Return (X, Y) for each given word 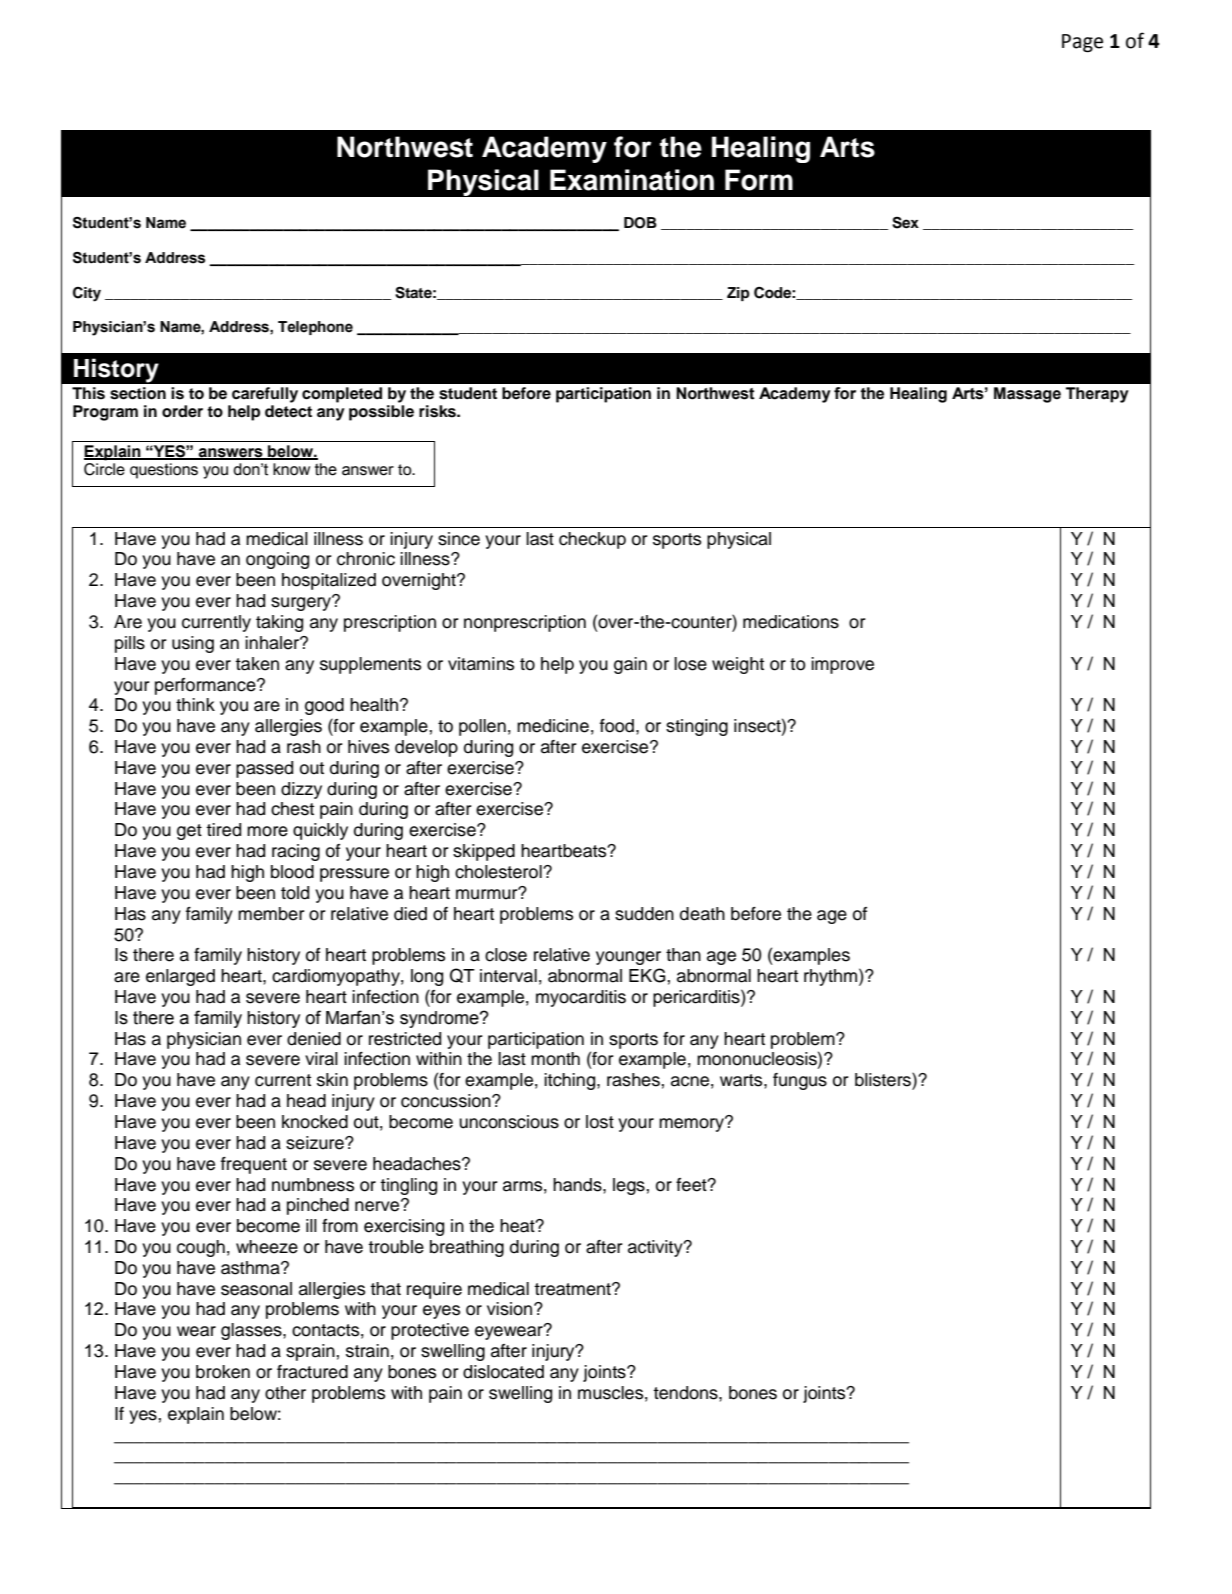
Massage (1027, 395)
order (182, 411)
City (87, 294)
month (555, 1059)
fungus (800, 1081)
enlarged (180, 977)
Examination (632, 180)
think (195, 704)
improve (842, 665)
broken (223, 1372)
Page (1082, 43)
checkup (592, 540)
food (617, 726)
